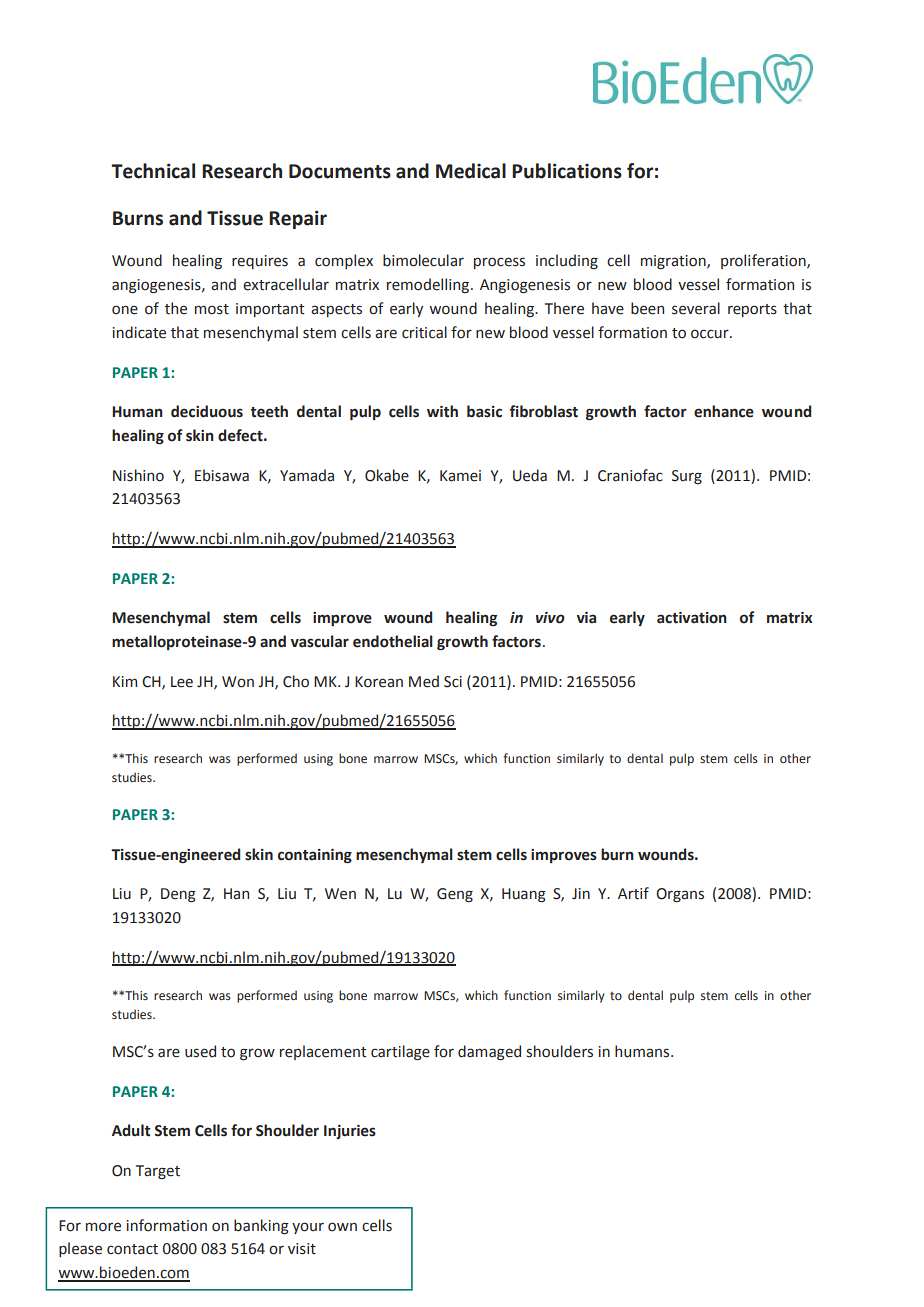 The width and height of the document is (924, 1307). I want to click on Technical, so click(153, 171).
